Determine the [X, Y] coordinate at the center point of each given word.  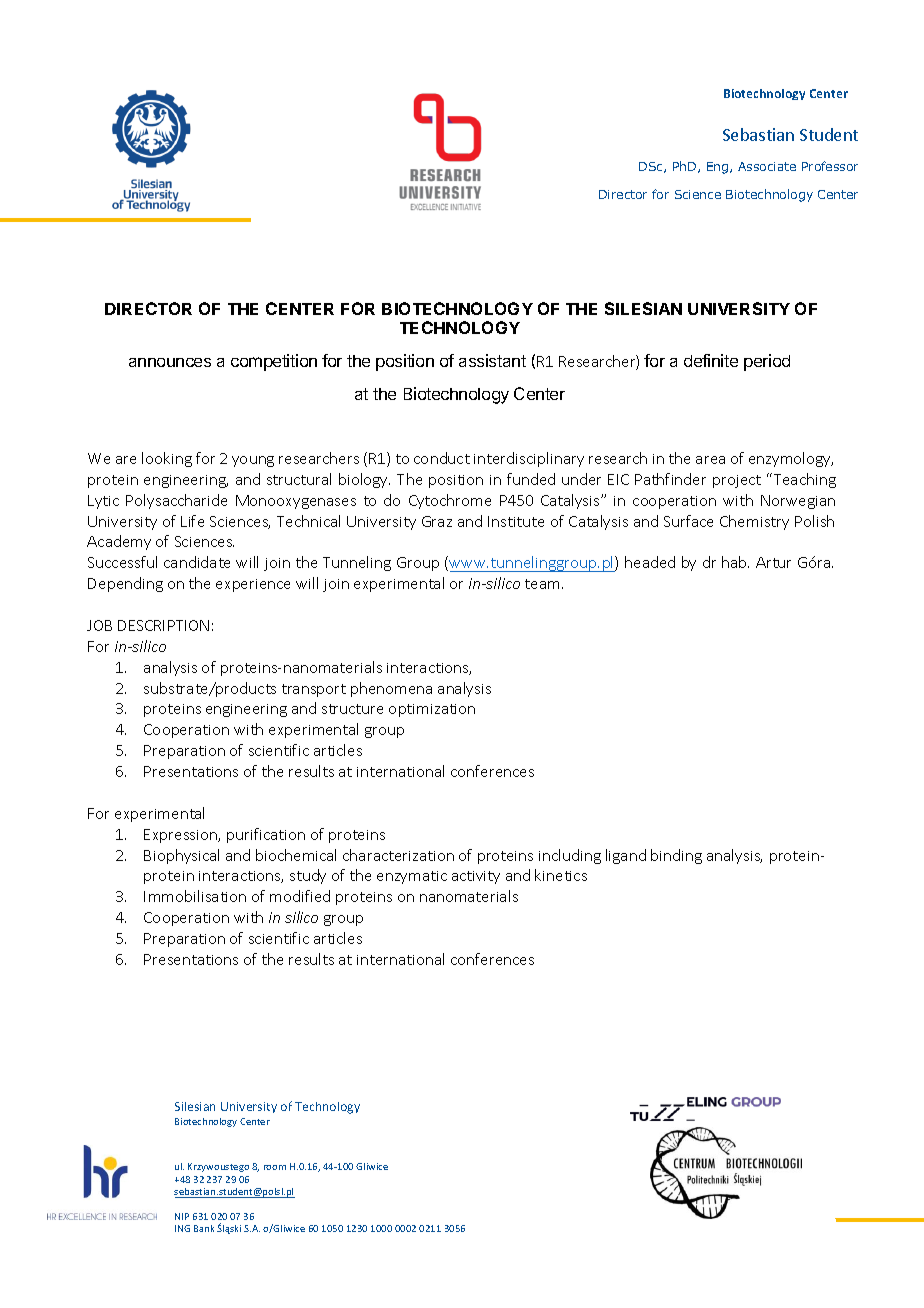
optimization [432, 710]
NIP [182, 1216]
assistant [492, 360]
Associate [767, 166]
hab [735, 562]
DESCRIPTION [163, 625]
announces [170, 362]
